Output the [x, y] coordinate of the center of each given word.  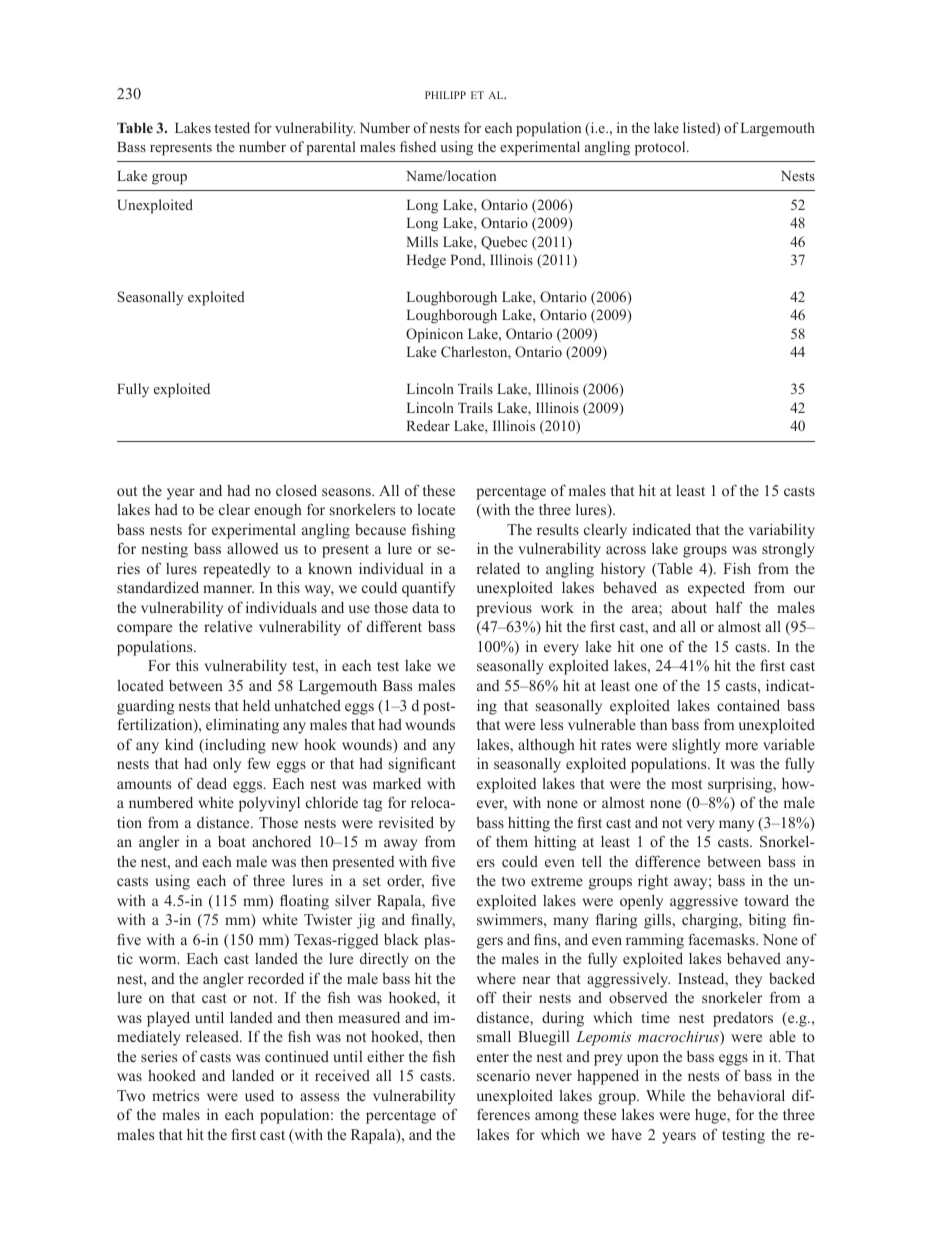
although [546, 746]
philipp [445, 95]
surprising [741, 785]
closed [296, 490]
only [227, 765]
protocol [661, 148]
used [259, 1095]
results [558, 529]
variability [782, 531]
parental [330, 148]
